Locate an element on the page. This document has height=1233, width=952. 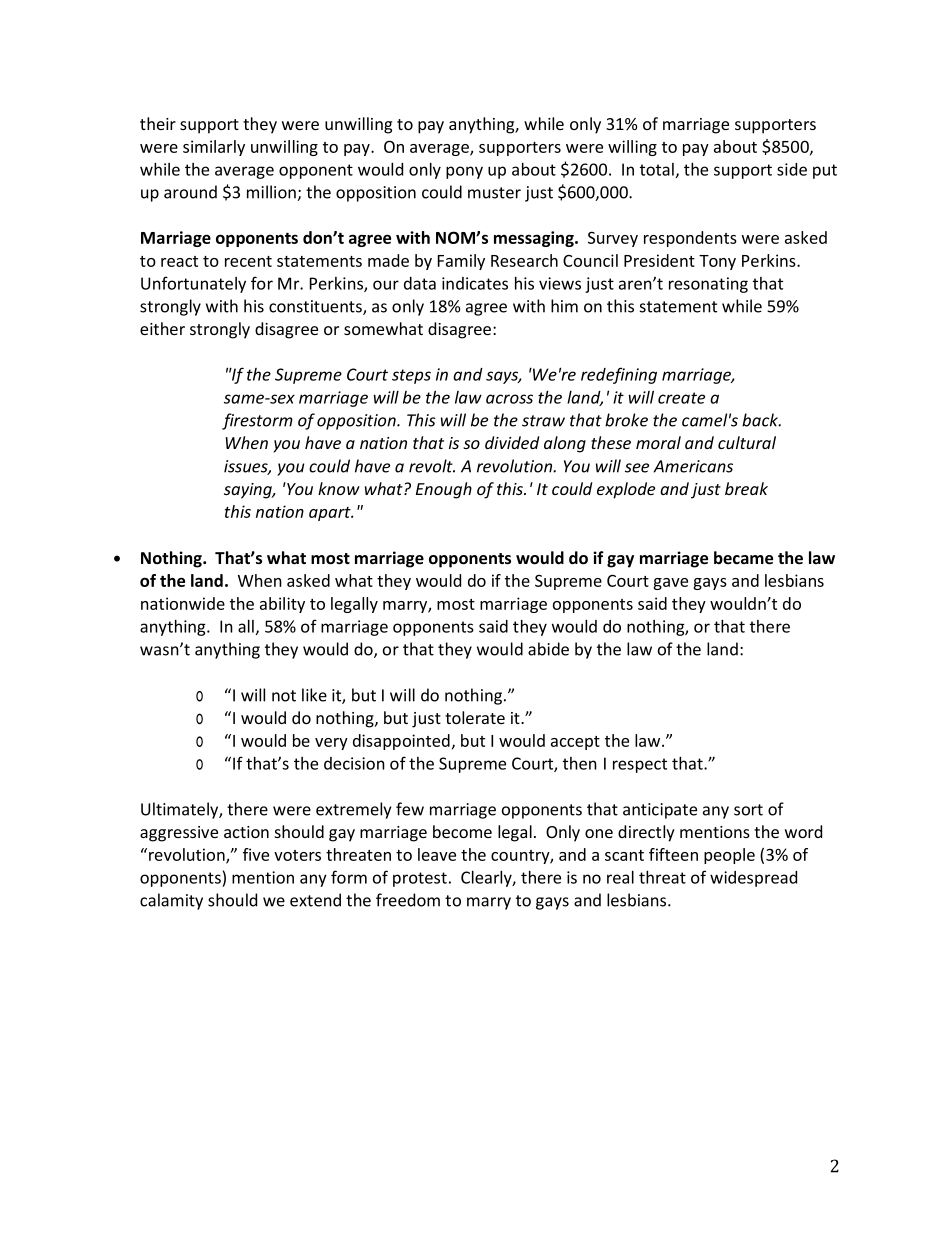
respect is located at coordinates (640, 765).
